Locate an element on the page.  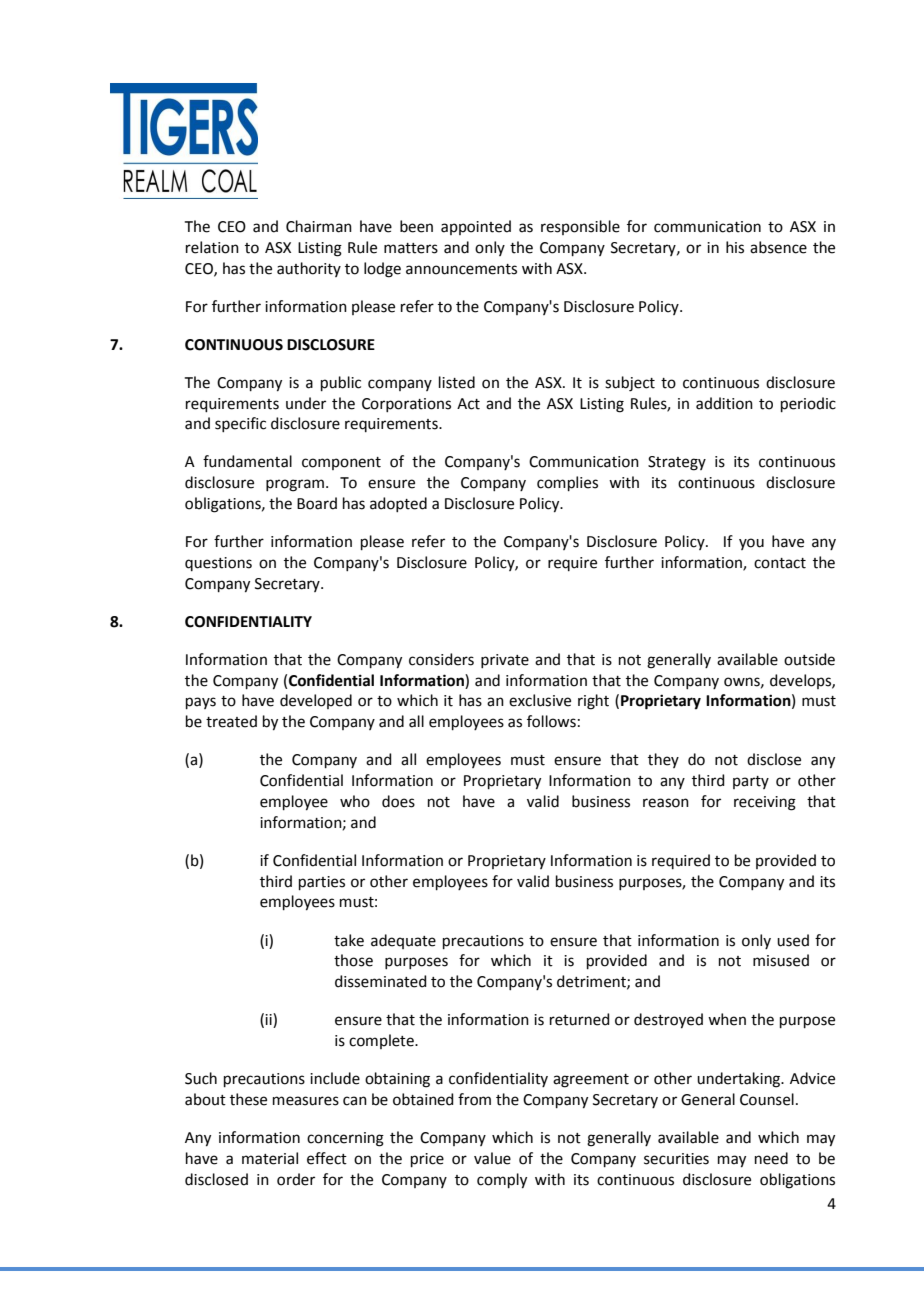
material is located at coordinates (270, 1158).
